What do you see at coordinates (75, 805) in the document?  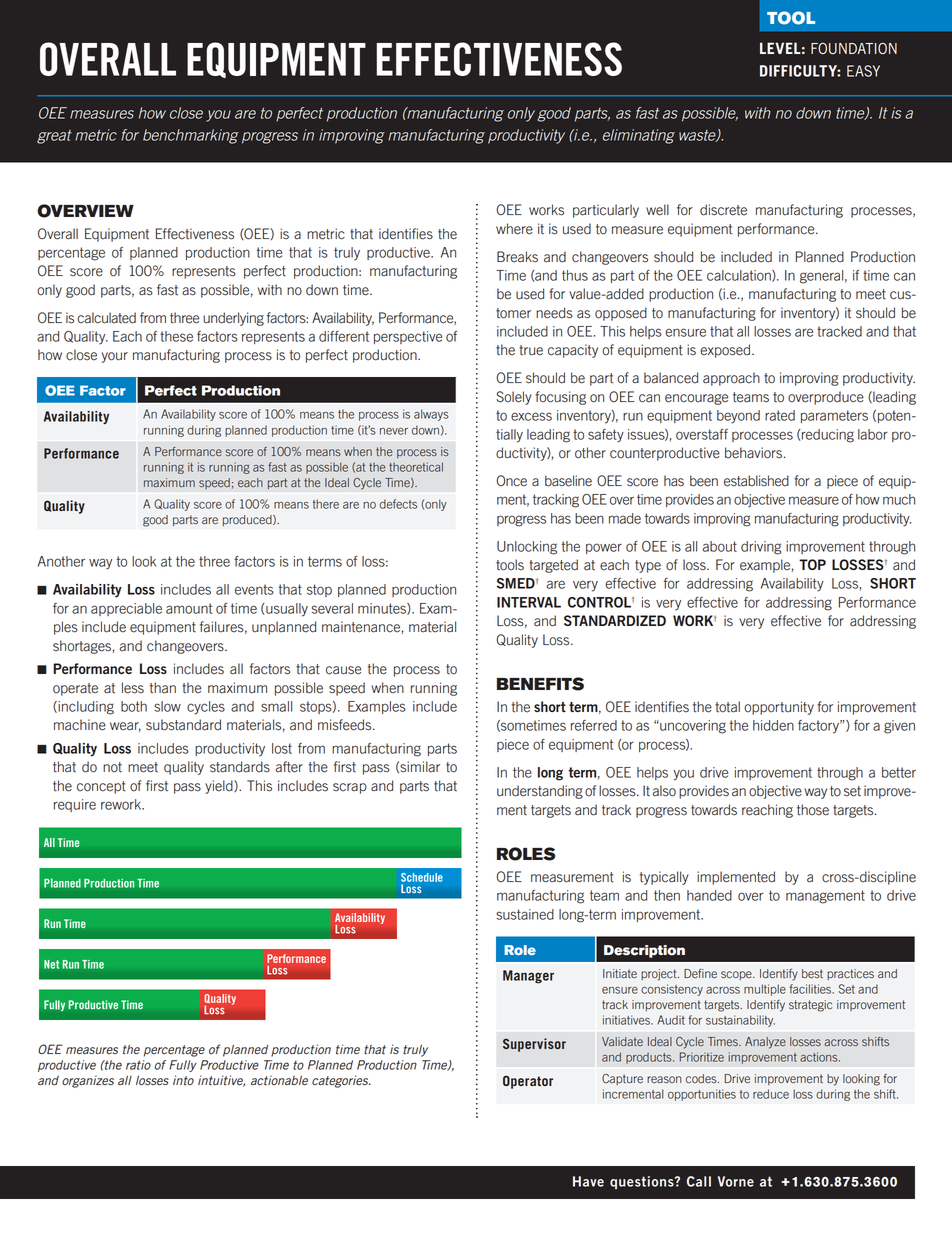 I see `require` at bounding box center [75, 805].
